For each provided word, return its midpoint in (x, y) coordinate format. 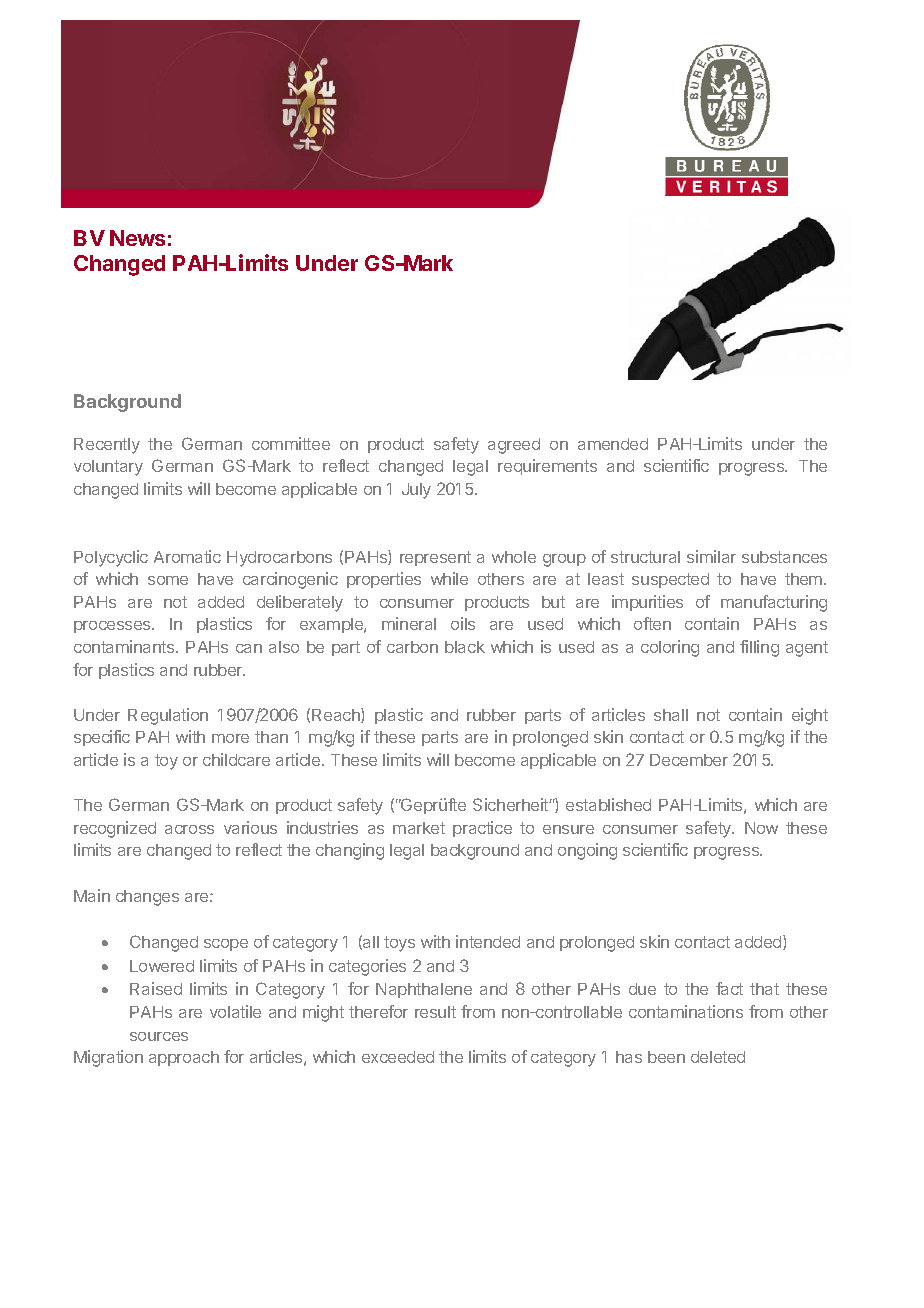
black (465, 647)
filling (759, 648)
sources (159, 1036)
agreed (514, 446)
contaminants (125, 646)
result (435, 1012)
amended (613, 444)
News (137, 238)
